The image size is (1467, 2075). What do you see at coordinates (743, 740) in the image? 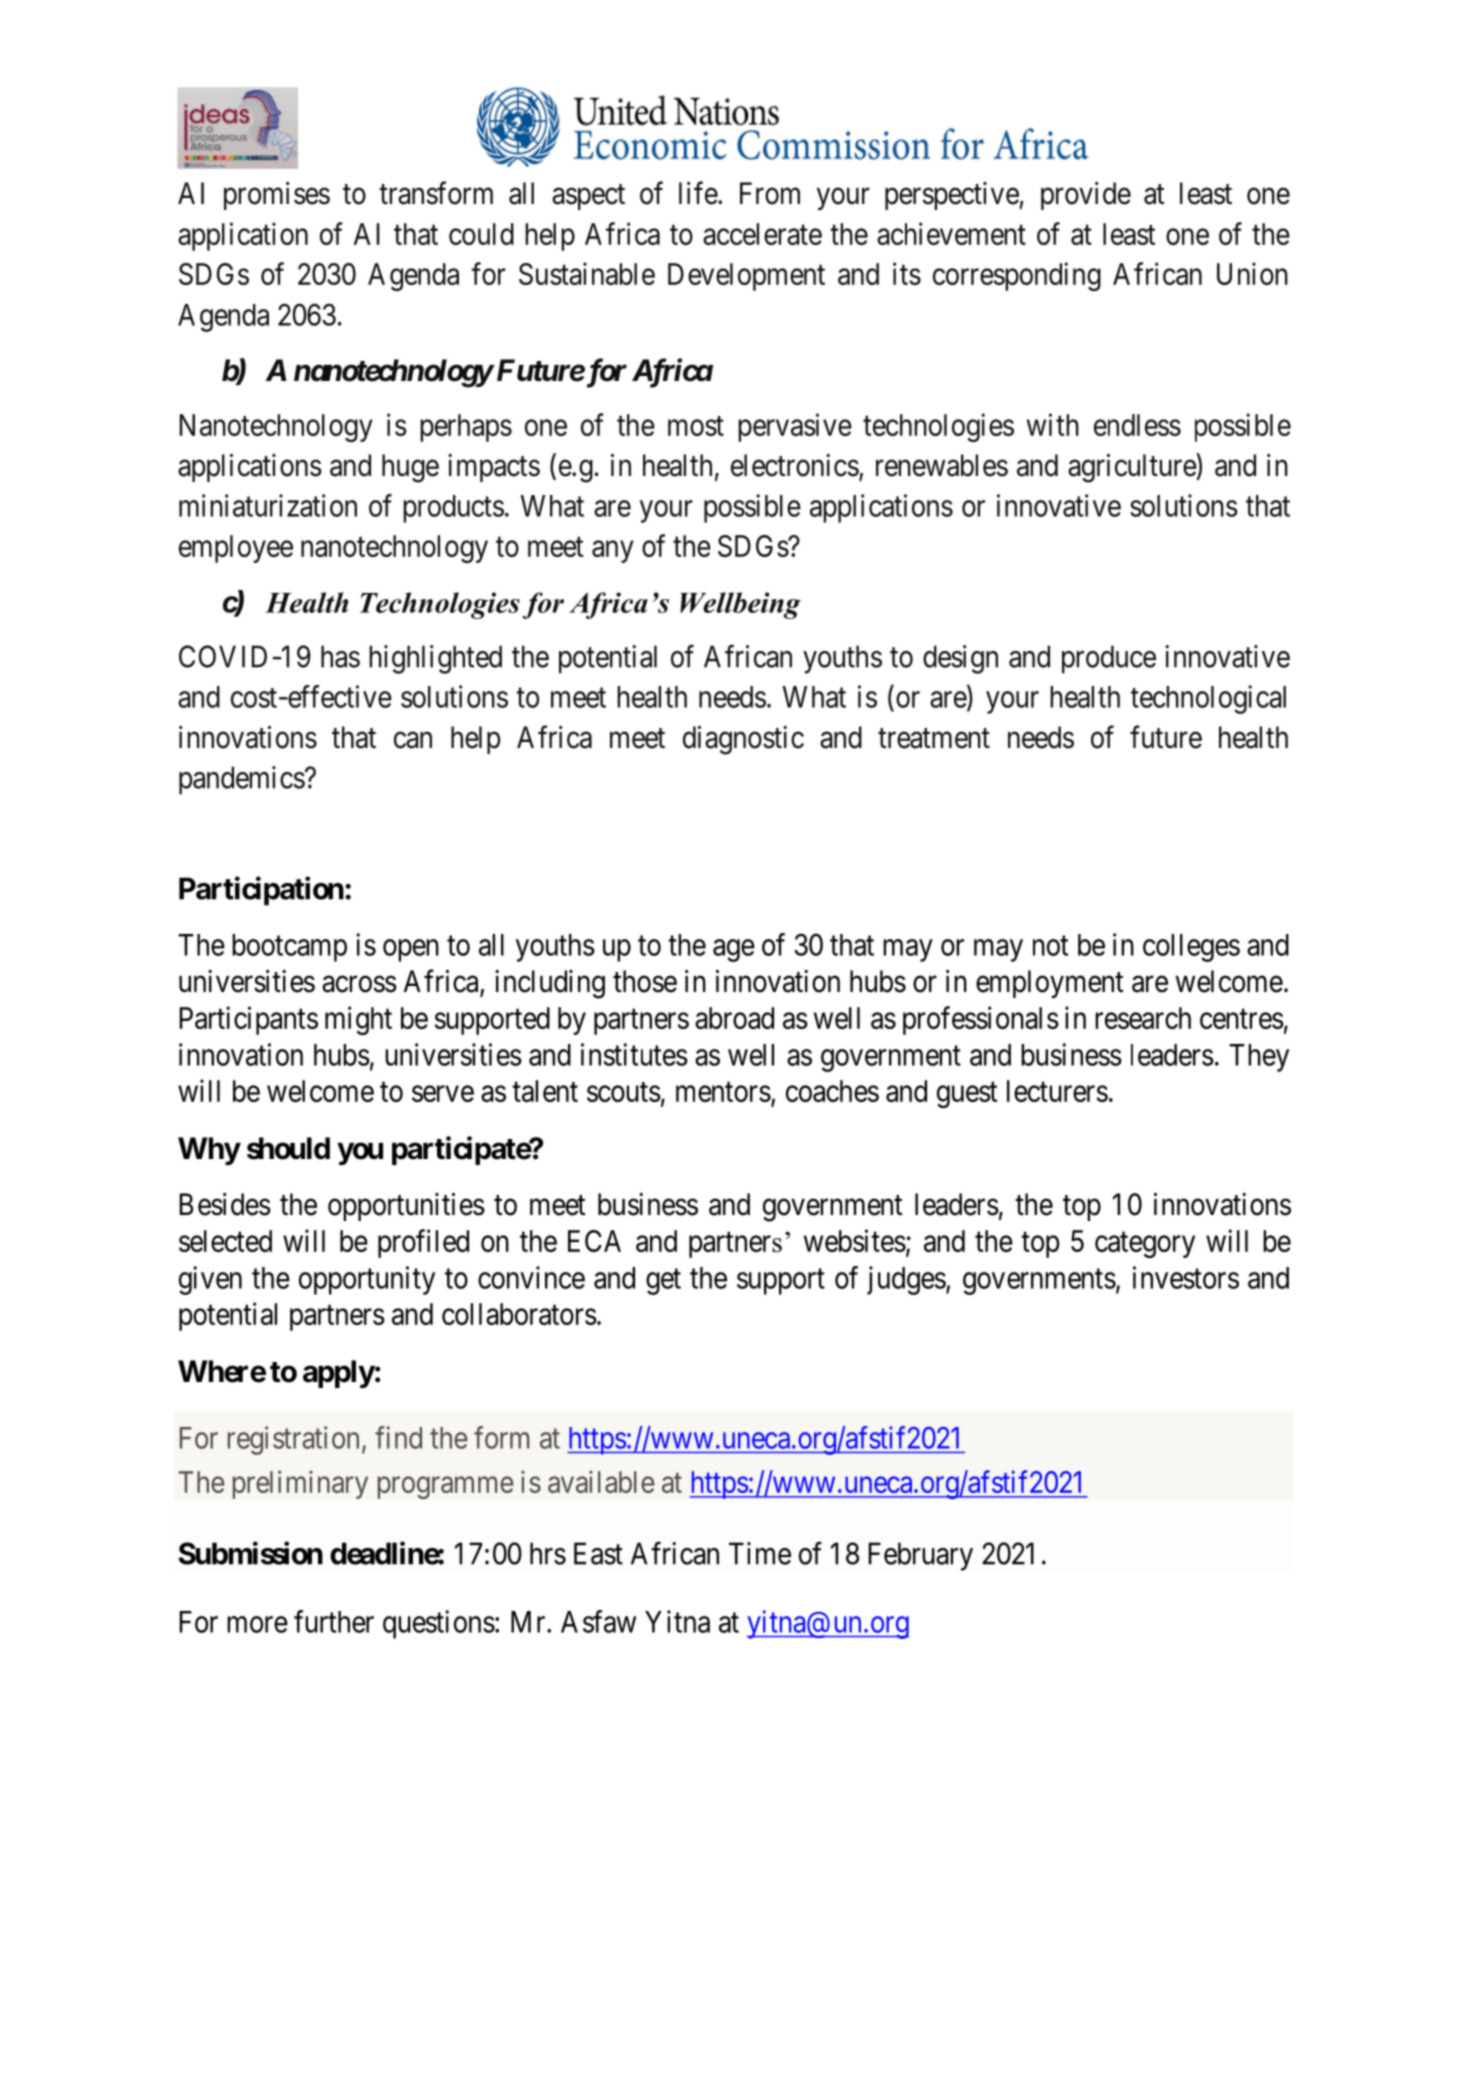
I see `diagnostic` at bounding box center [743, 740].
